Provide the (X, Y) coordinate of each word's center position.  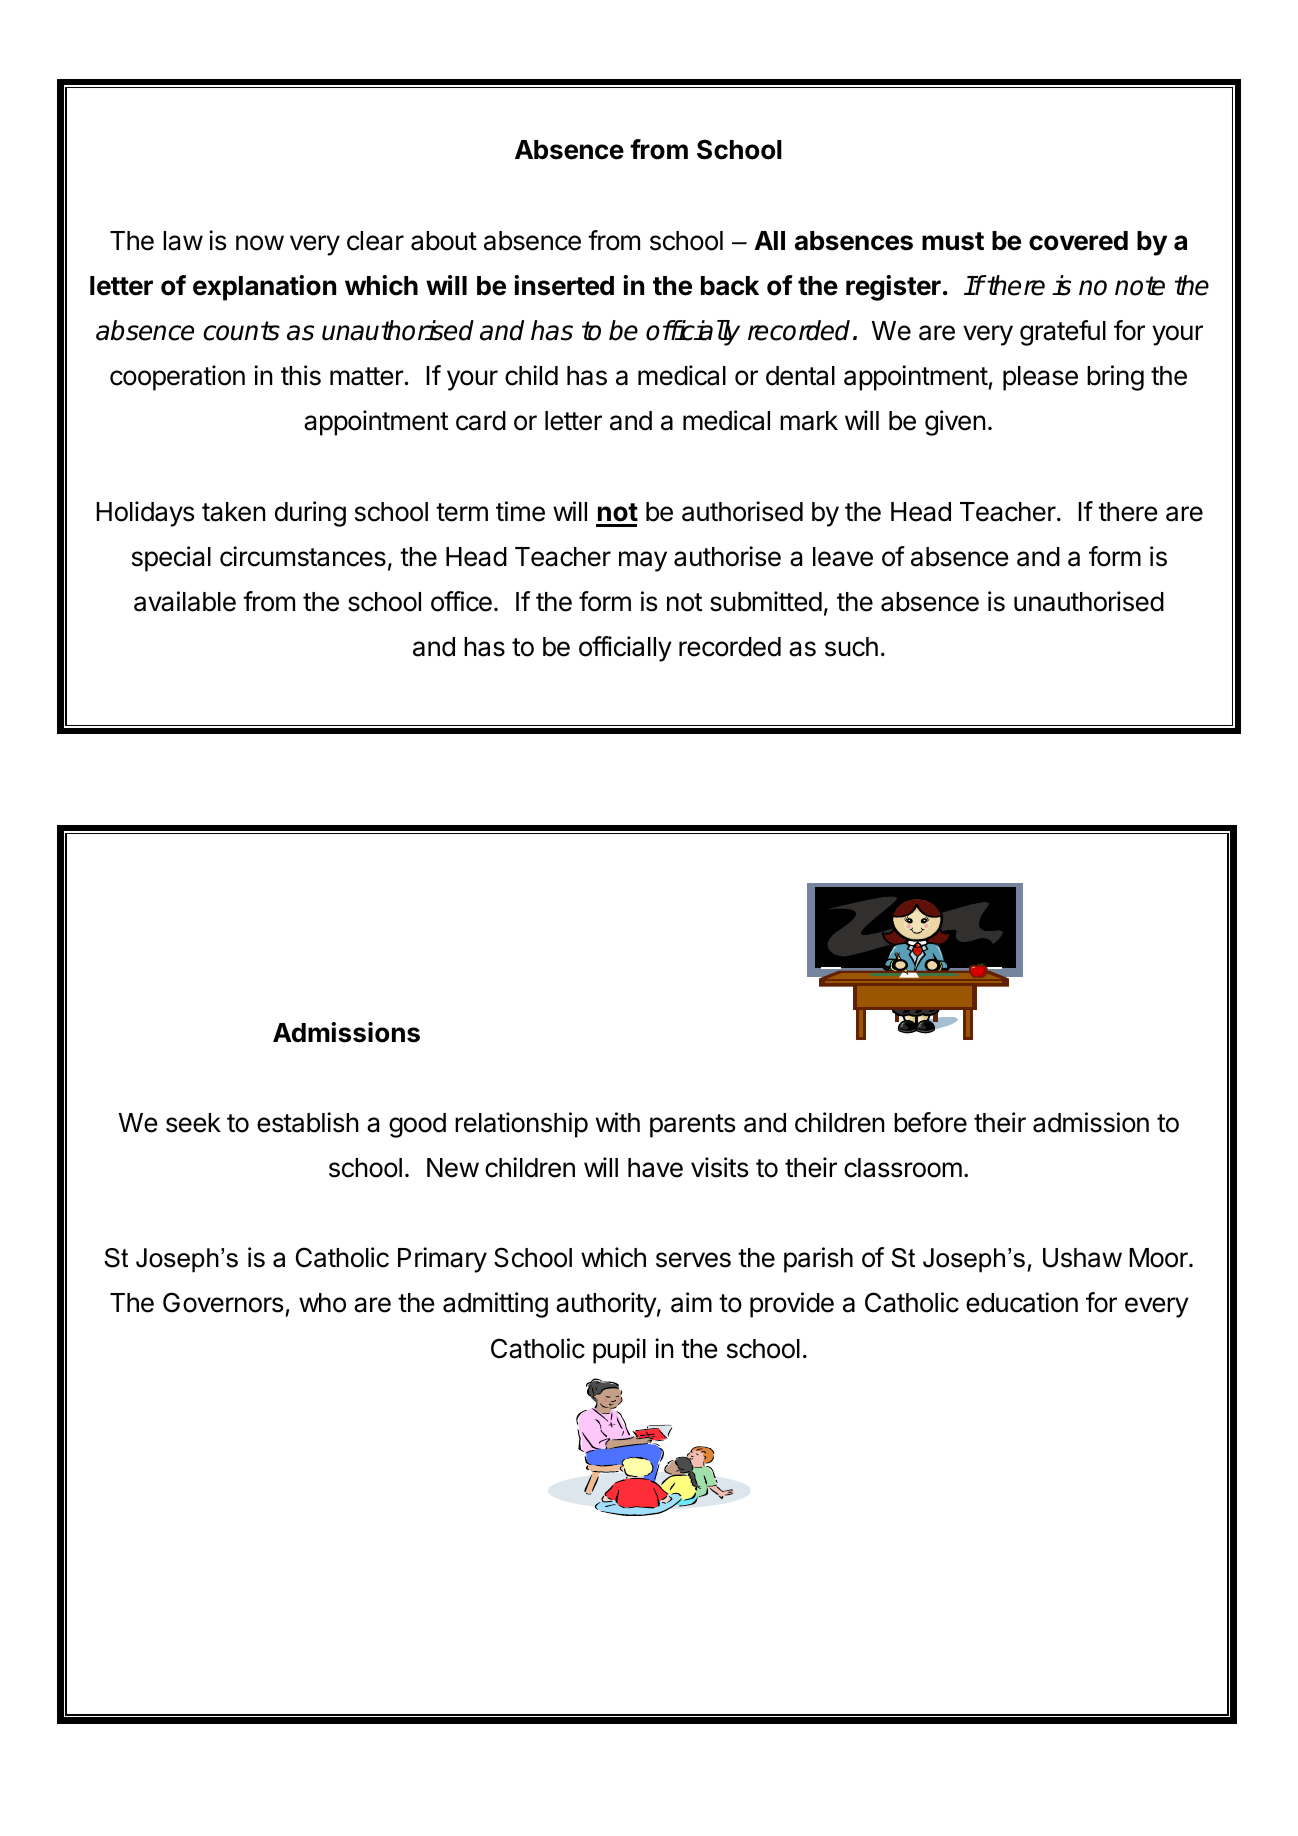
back (730, 286)
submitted (766, 601)
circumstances (303, 556)
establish (308, 1122)
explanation (264, 288)
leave (843, 557)
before (930, 1122)
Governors (223, 1302)
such (851, 647)
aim (691, 1302)
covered (1078, 241)
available (185, 601)
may (643, 561)
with (618, 1122)
